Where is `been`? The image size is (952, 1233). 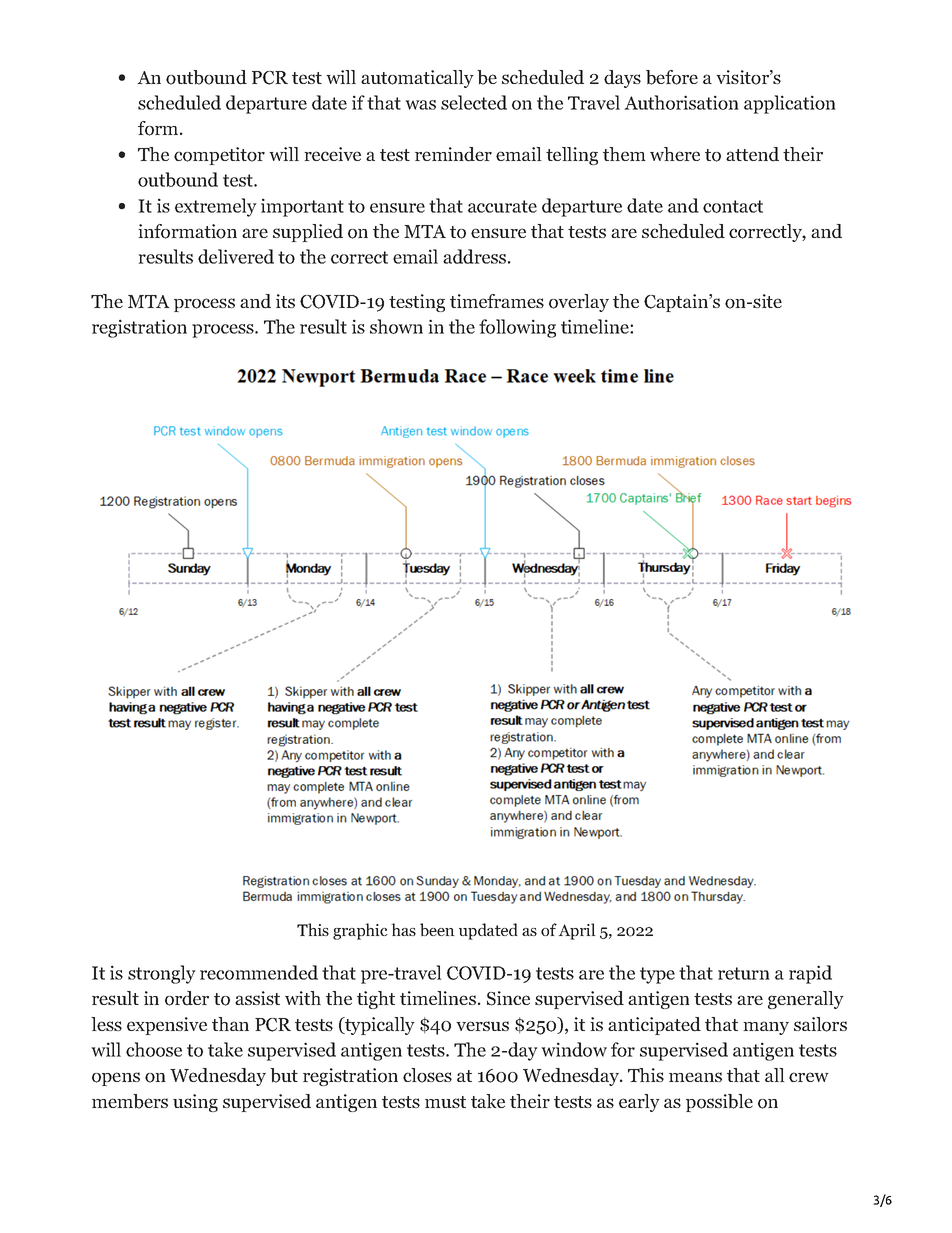 been is located at coordinates (437, 930).
